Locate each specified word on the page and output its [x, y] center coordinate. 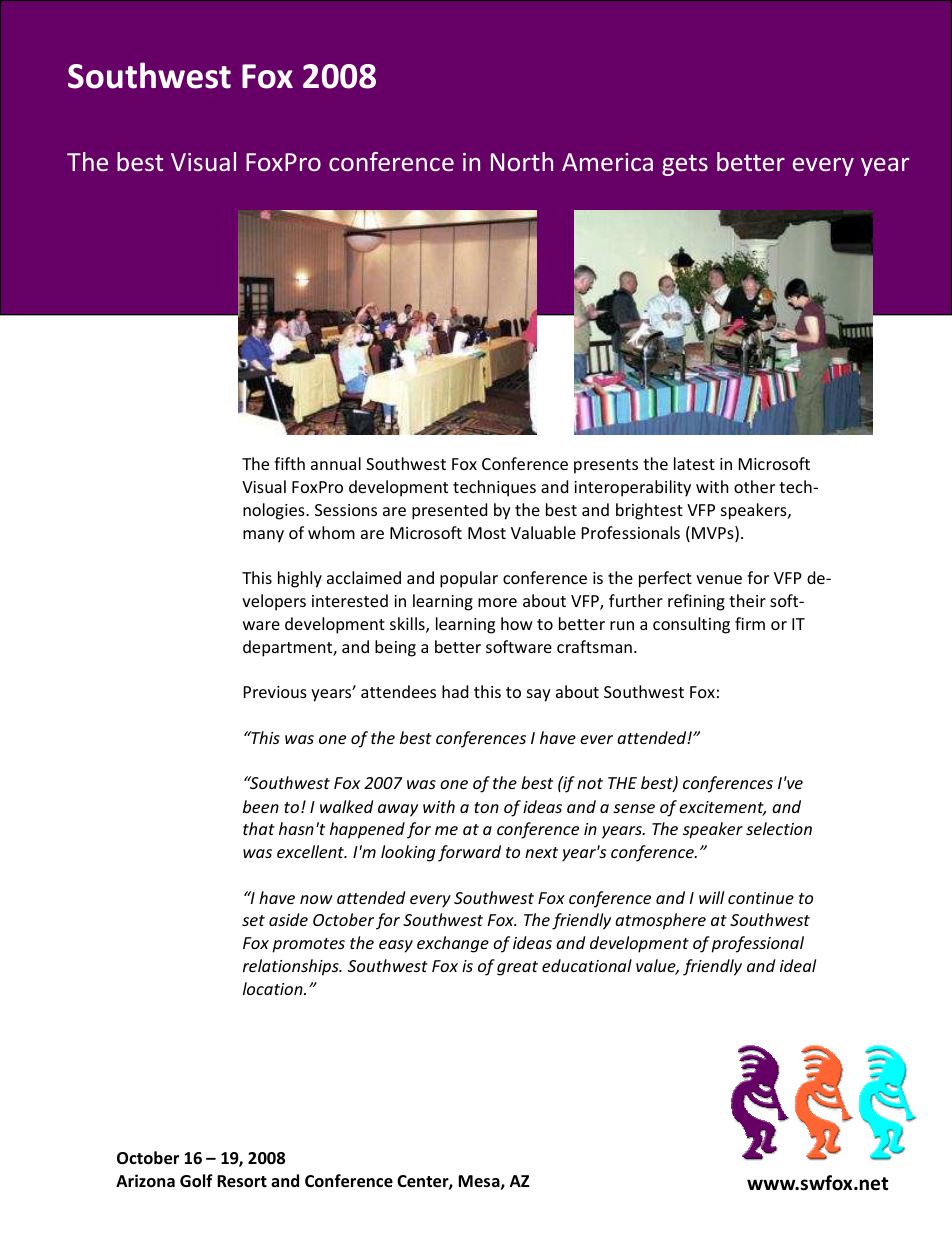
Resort [242, 1181]
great [517, 968]
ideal [798, 965]
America [607, 162]
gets [685, 165]
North [522, 161]
